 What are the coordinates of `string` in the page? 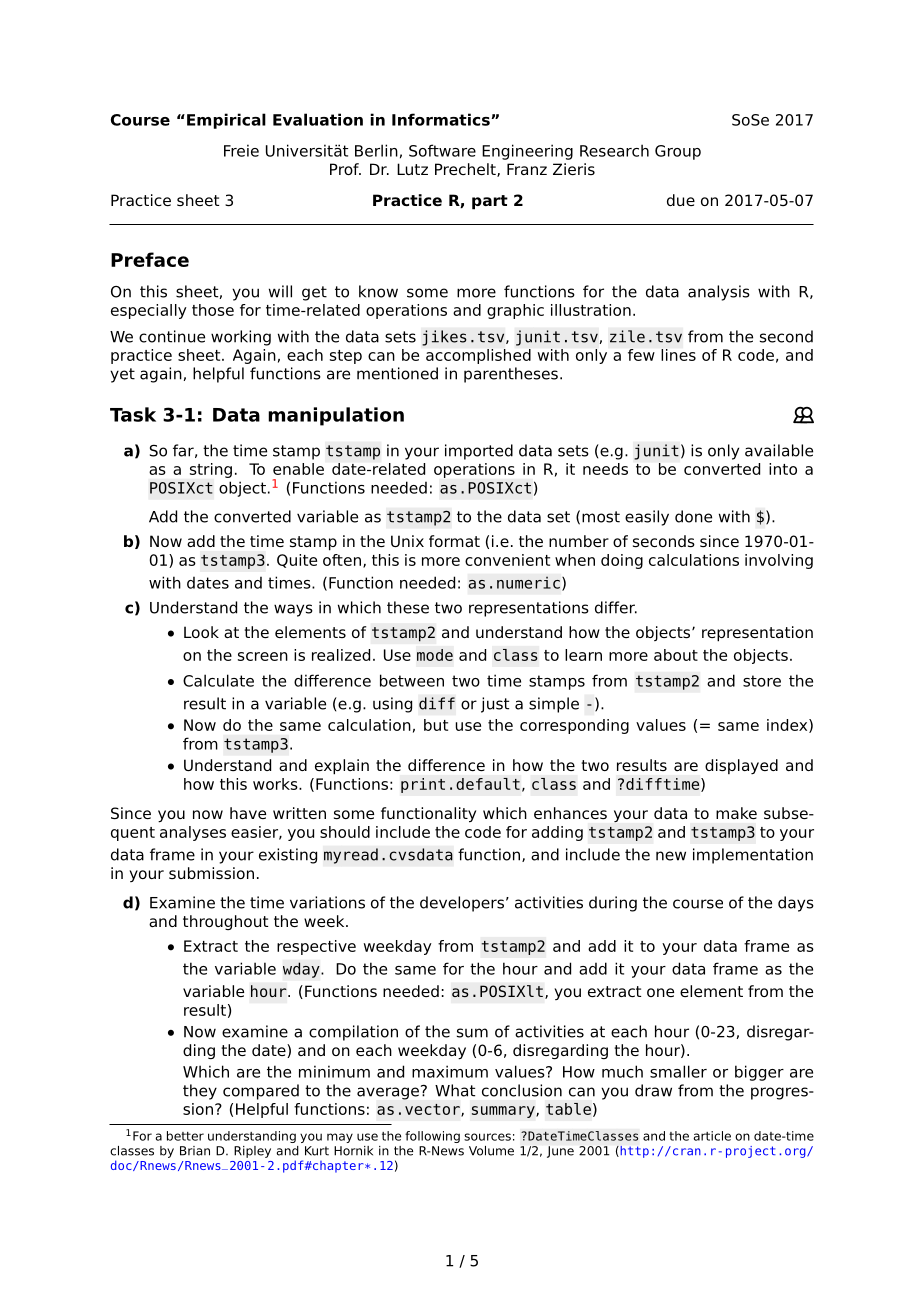 It's located at (211, 470).
